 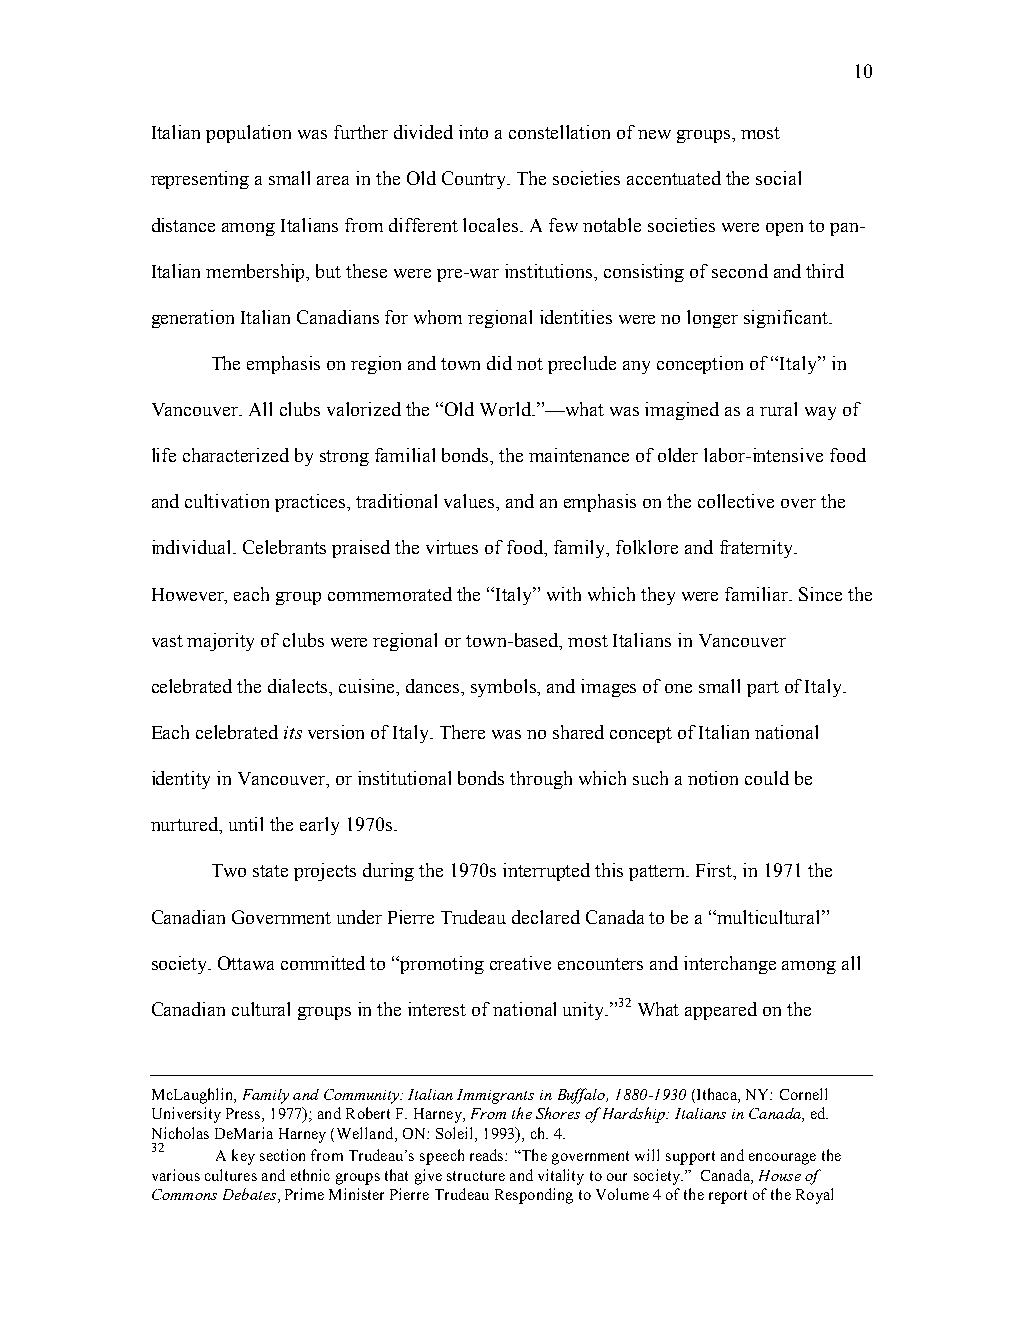 What do you see at coordinates (778, 178) in the page?
I see `social` at bounding box center [778, 178].
